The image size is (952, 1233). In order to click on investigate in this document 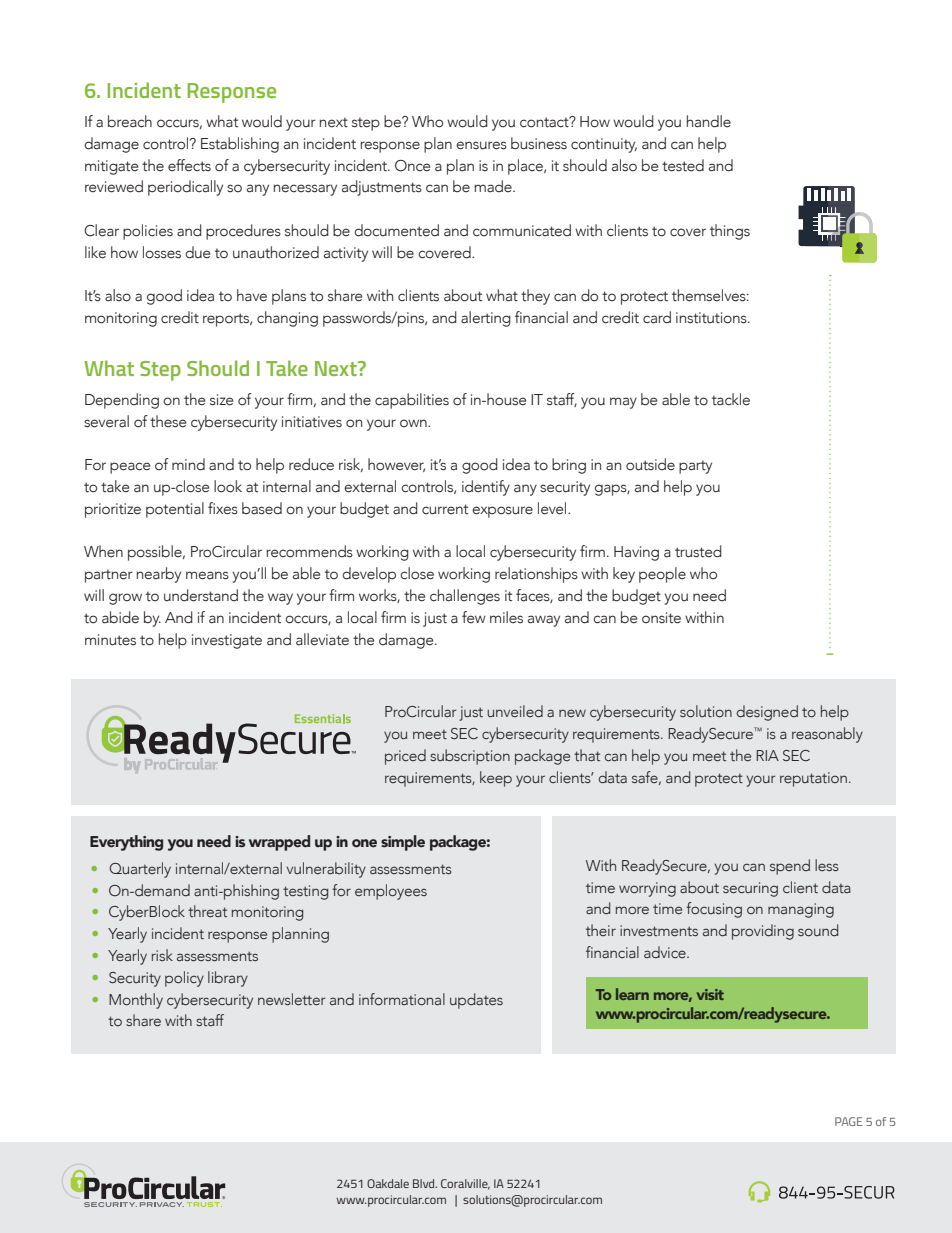, I will do `click(227, 641)`.
